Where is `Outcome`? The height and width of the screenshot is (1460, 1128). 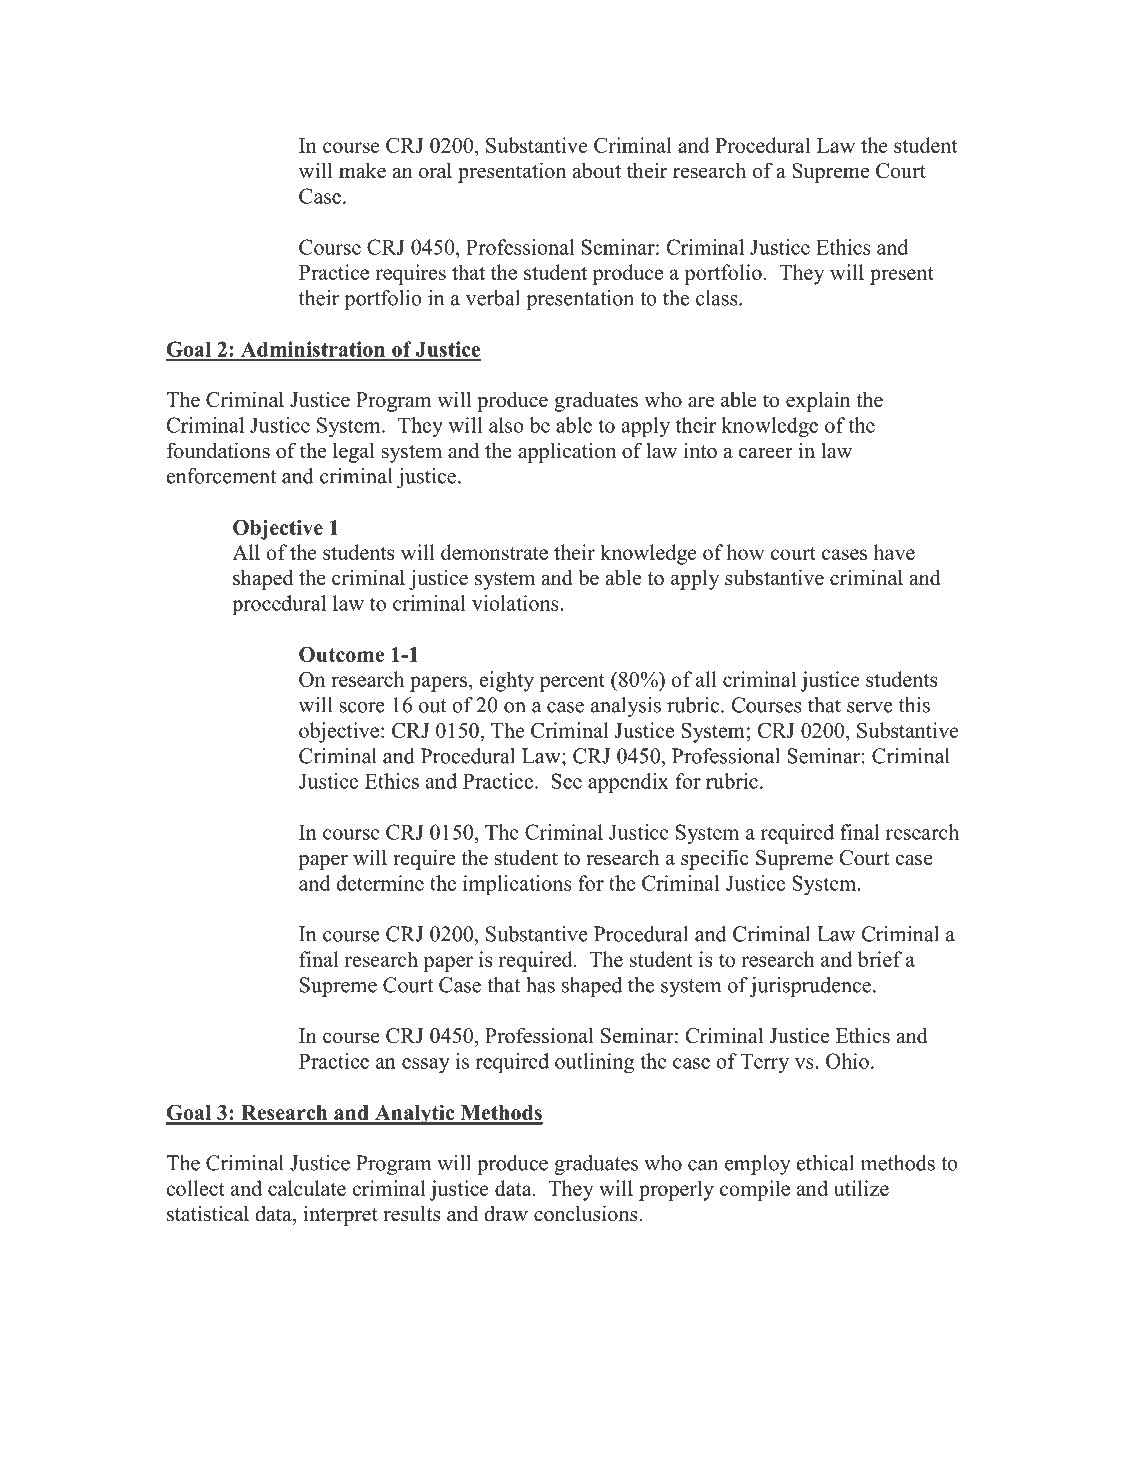 Outcome is located at coordinates (341, 654).
